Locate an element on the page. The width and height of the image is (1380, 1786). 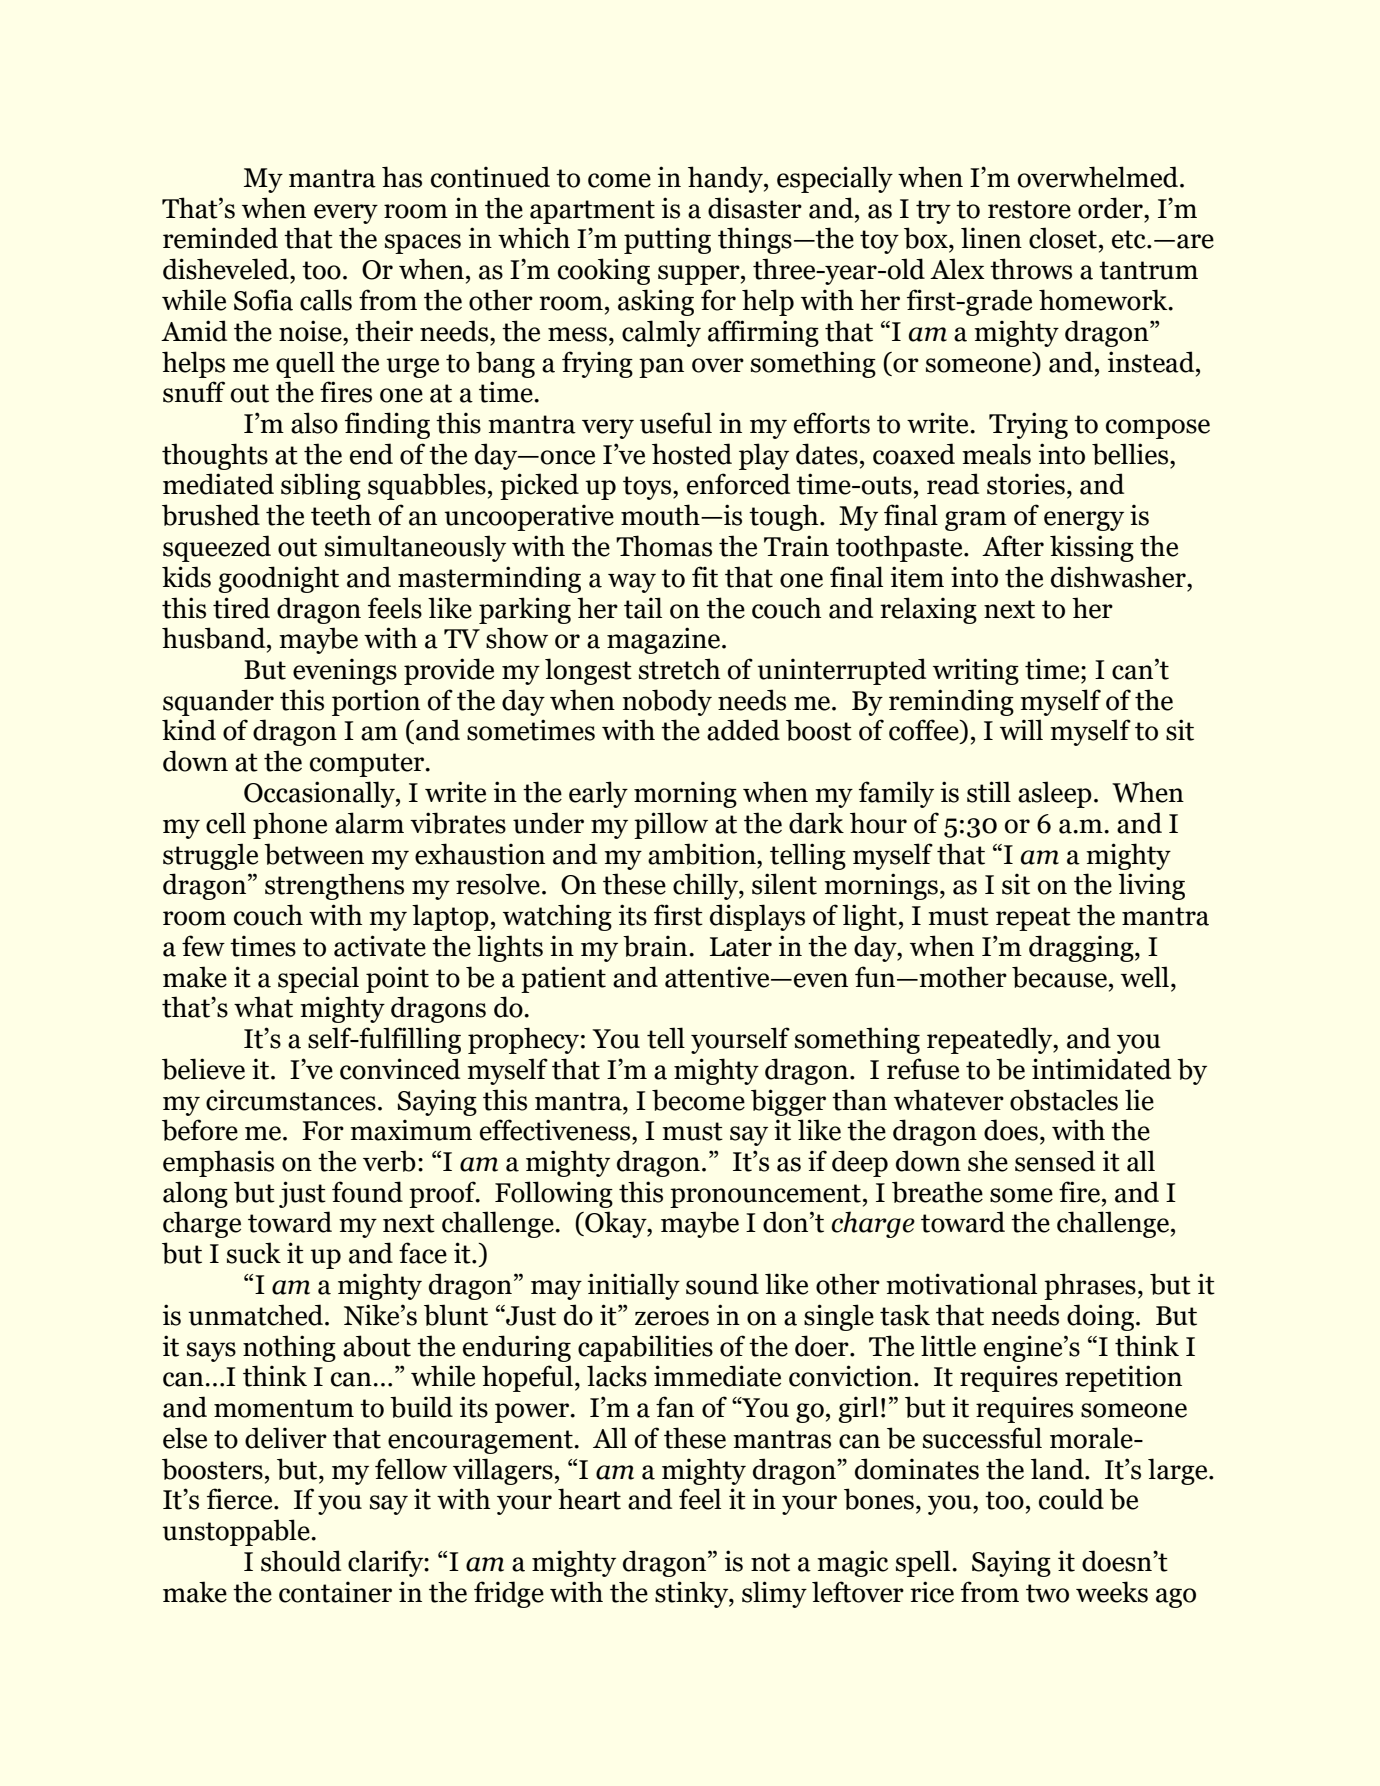
slimy is located at coordinates (774, 1594).
